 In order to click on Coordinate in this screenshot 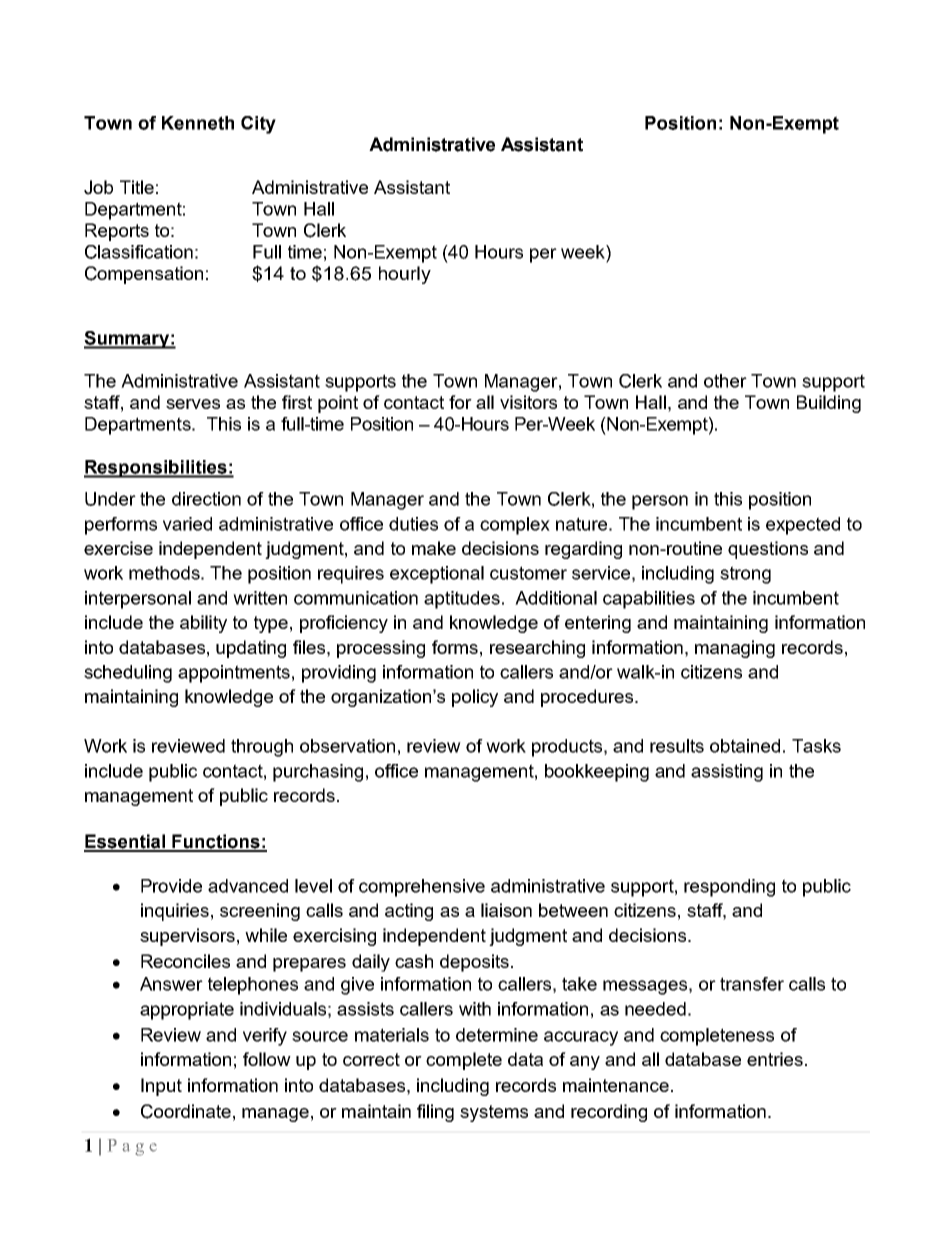, I will do `click(186, 1111)`.
